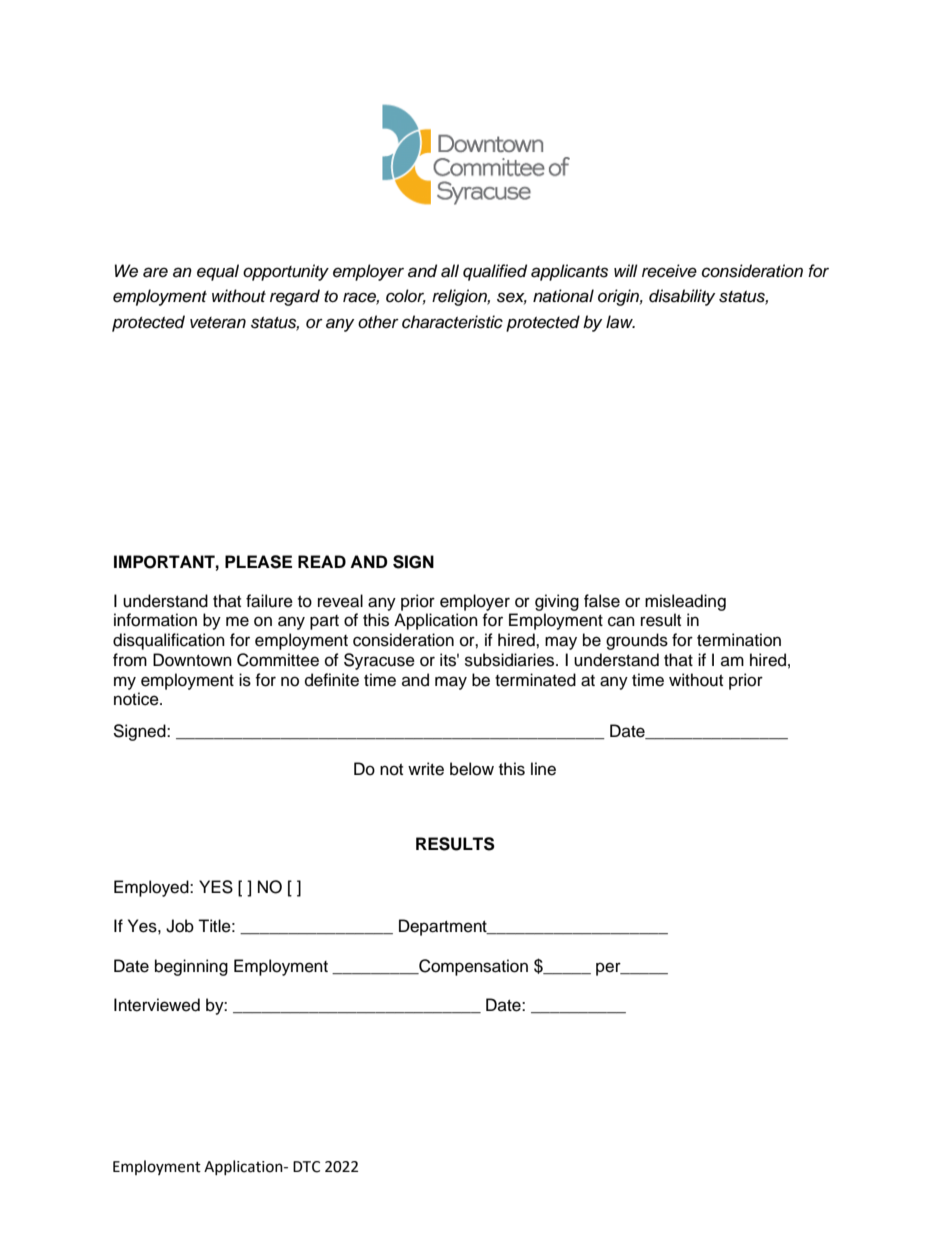 This screenshot has width=952, height=1233. Describe the element at coordinates (682, 297) in the screenshot. I see `disability` at that location.
